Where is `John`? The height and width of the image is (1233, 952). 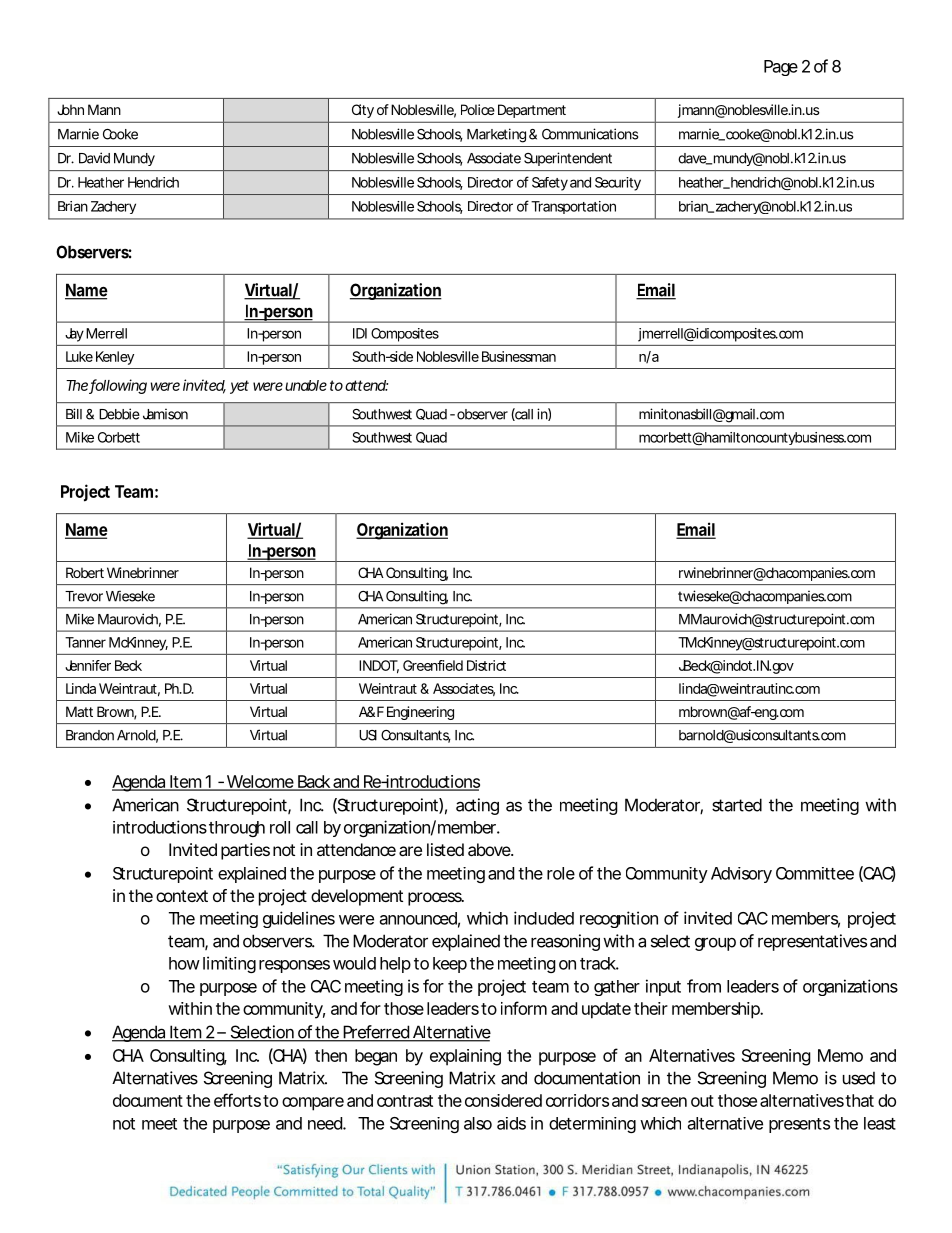
John is located at coordinates (70, 109).
